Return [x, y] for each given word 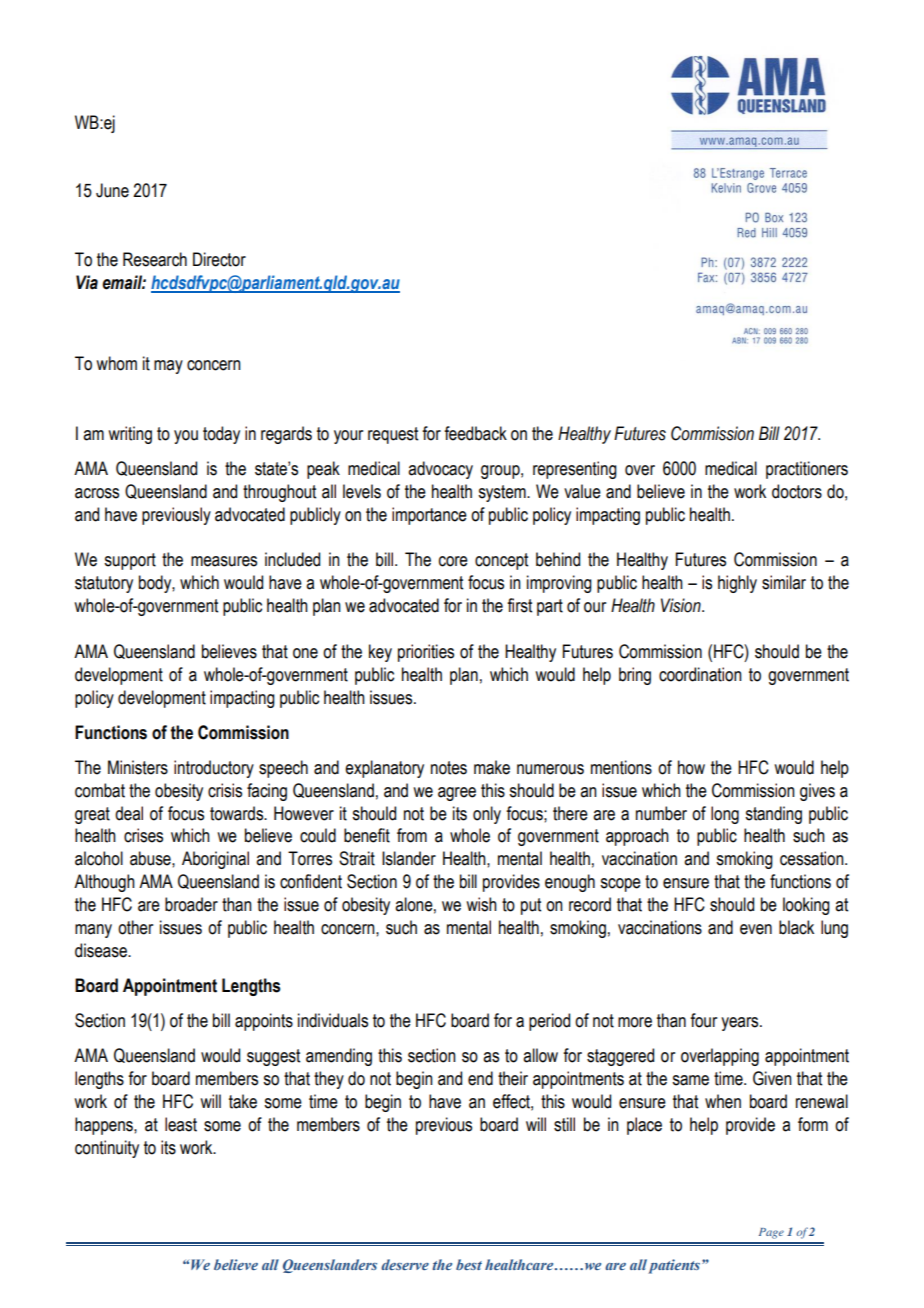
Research [155, 259]
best [469, 1264]
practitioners [807, 470]
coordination [700, 674]
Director [219, 259]
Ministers [138, 767]
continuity [107, 1149]
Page [771, 1233]
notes [449, 768]
